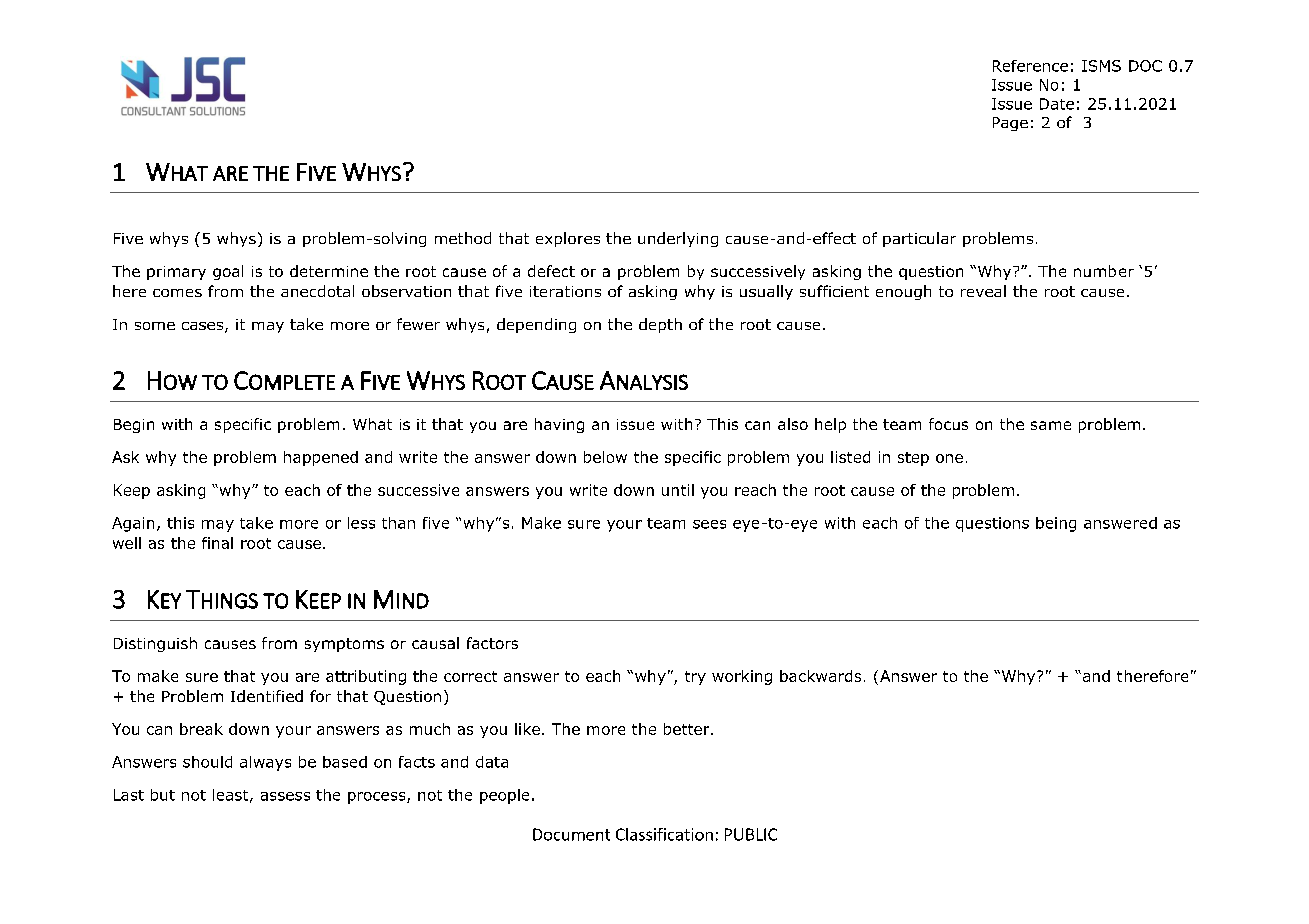 The height and width of the screenshot is (924, 1309). What do you see at coordinates (1030, 66) in the screenshot?
I see `Reference` at bounding box center [1030, 66].
